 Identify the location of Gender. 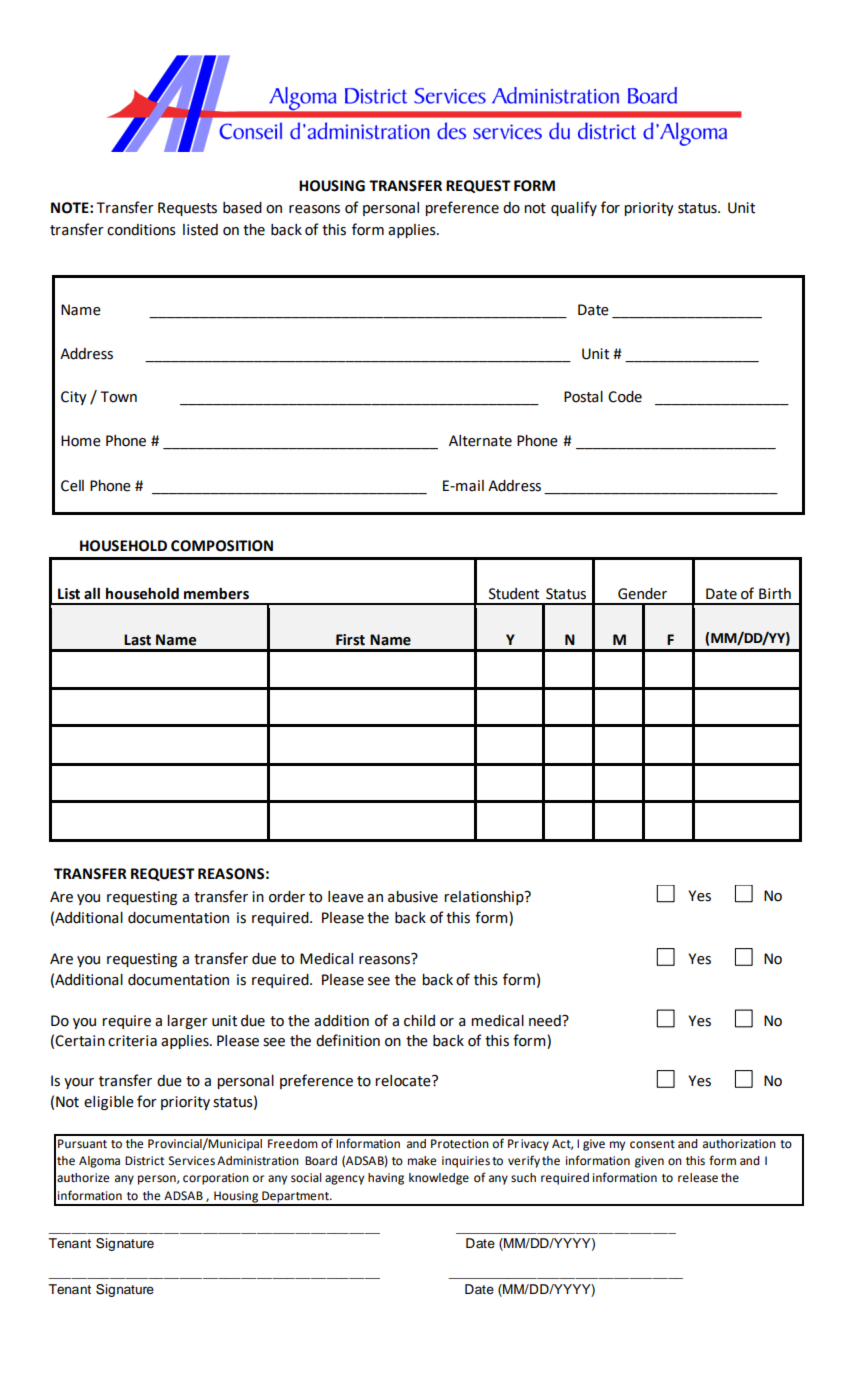
(642, 594).
